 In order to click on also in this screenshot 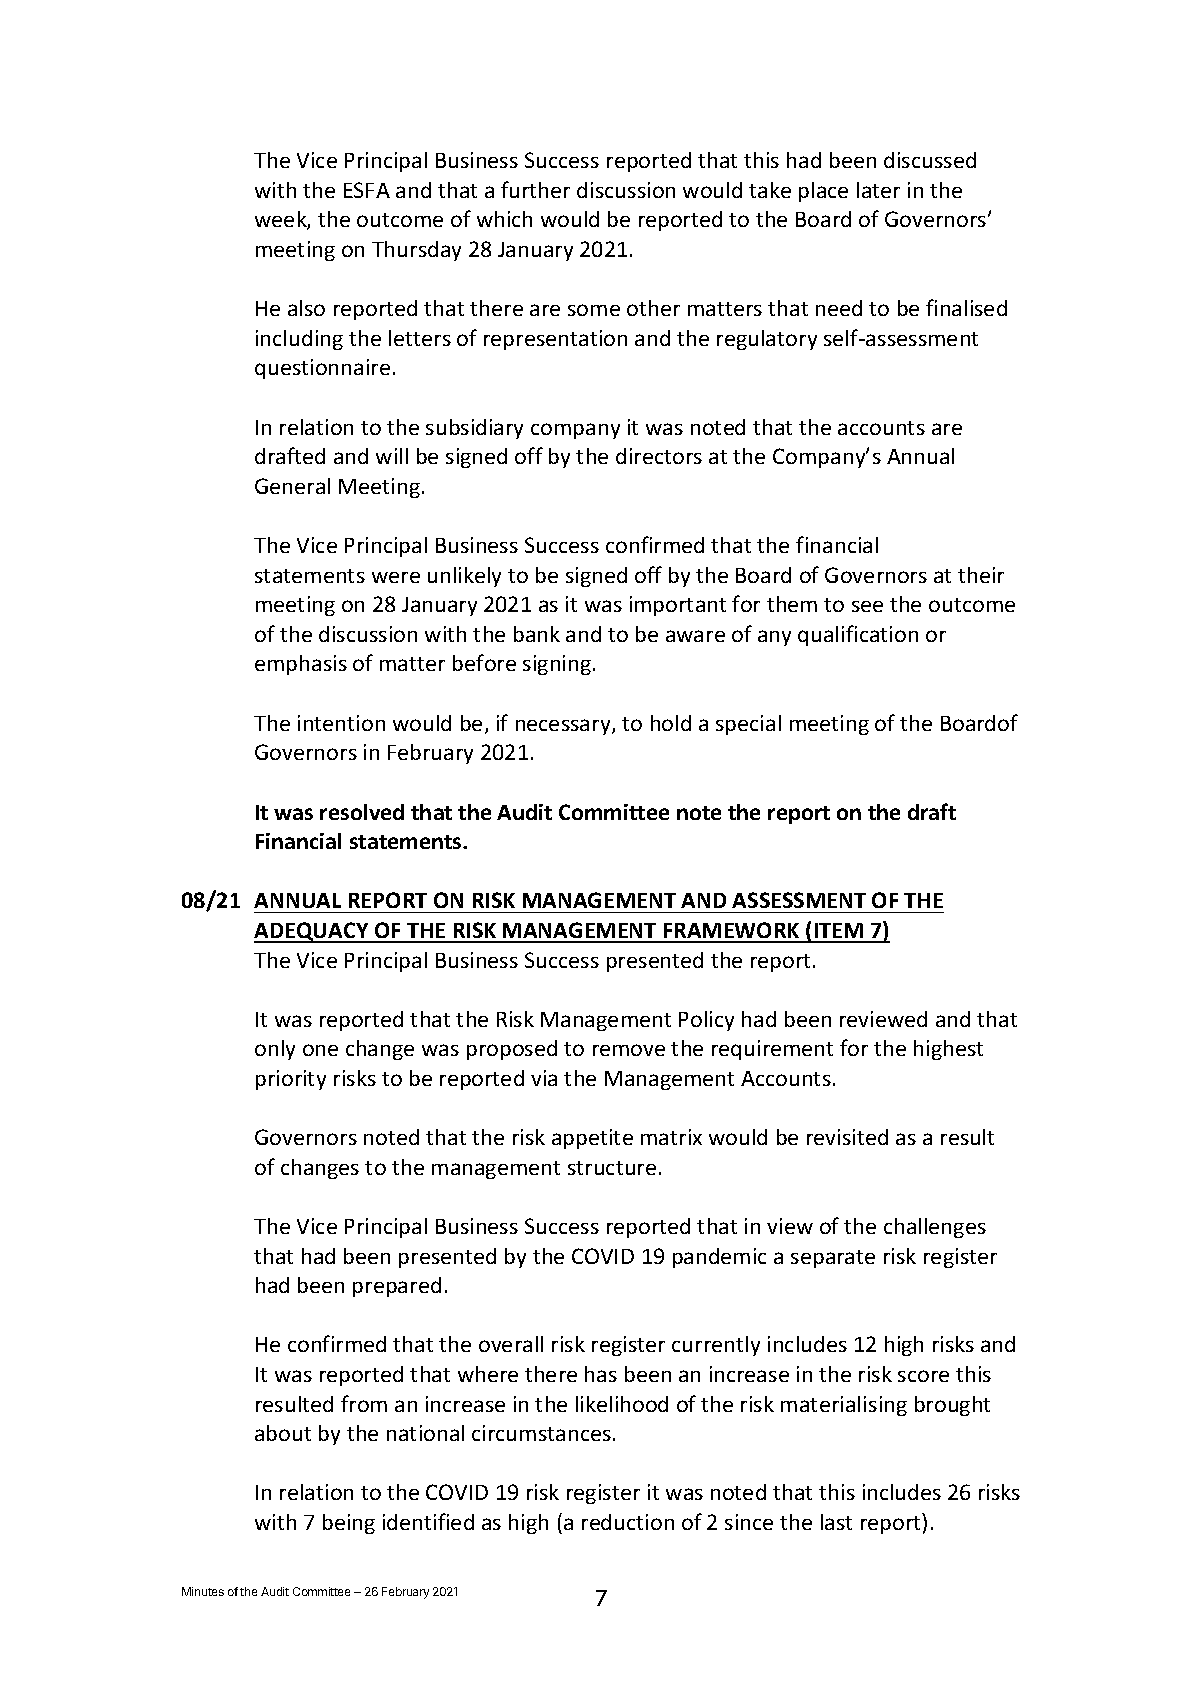, I will do `click(306, 308)`.
